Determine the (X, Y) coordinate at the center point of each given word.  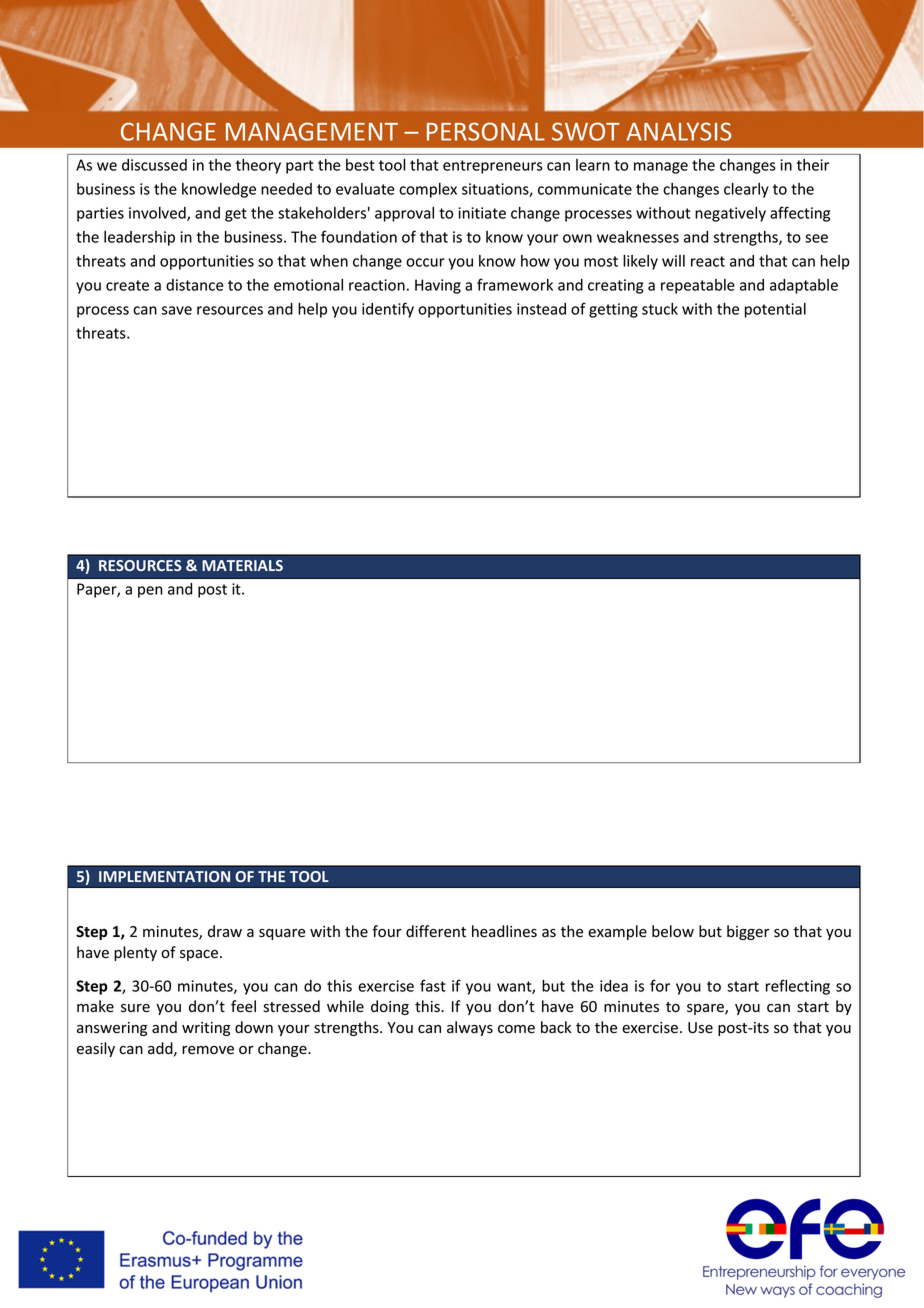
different (436, 931)
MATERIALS (242, 565)
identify (388, 310)
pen (150, 592)
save (177, 310)
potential (775, 310)
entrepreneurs (493, 167)
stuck (660, 309)
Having (438, 286)
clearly (746, 190)
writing (206, 1029)
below (673, 931)
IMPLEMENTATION (164, 876)
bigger (748, 932)
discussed (154, 165)
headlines (504, 931)
